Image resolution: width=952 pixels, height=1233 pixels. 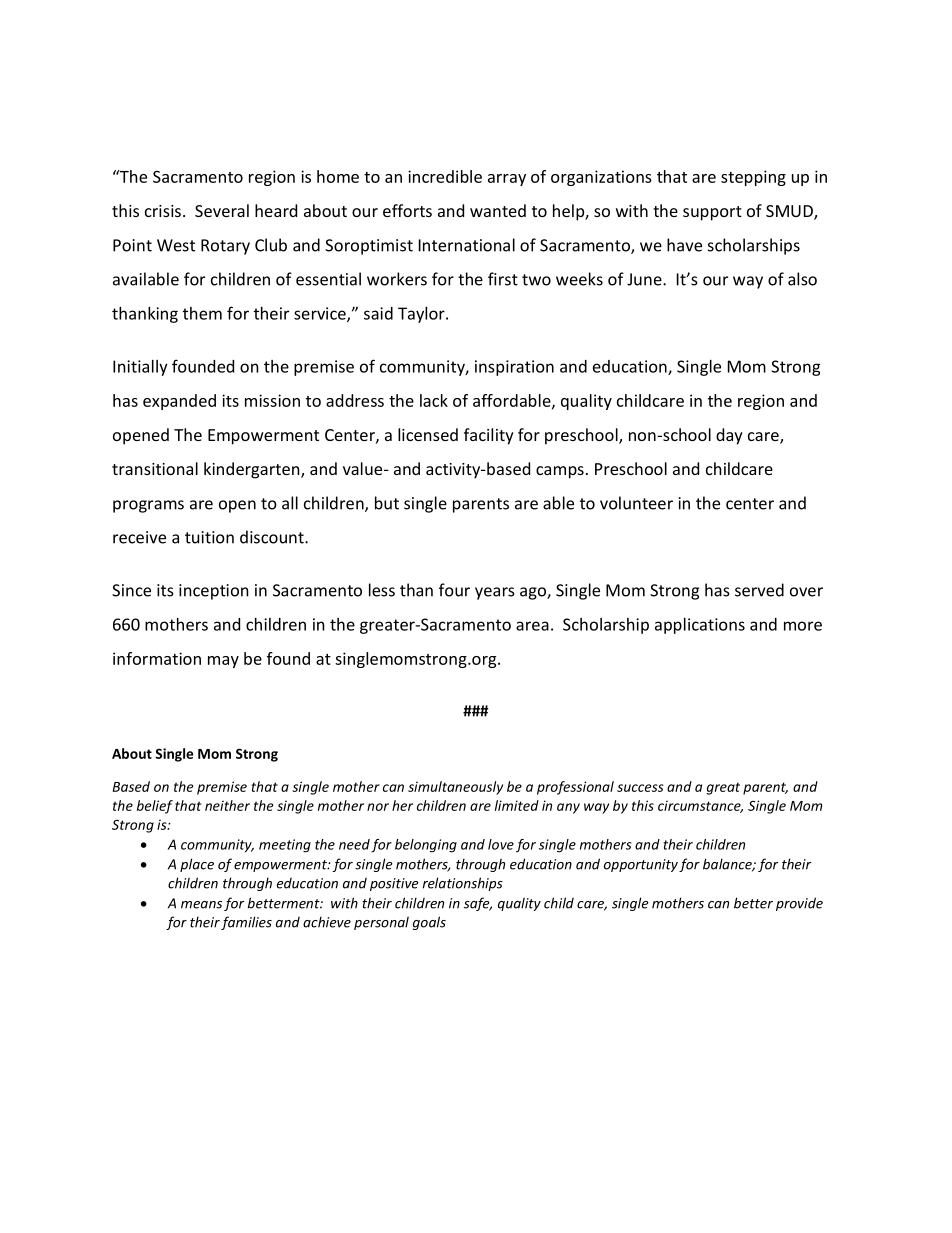 I want to click on tuition, so click(x=209, y=537).
